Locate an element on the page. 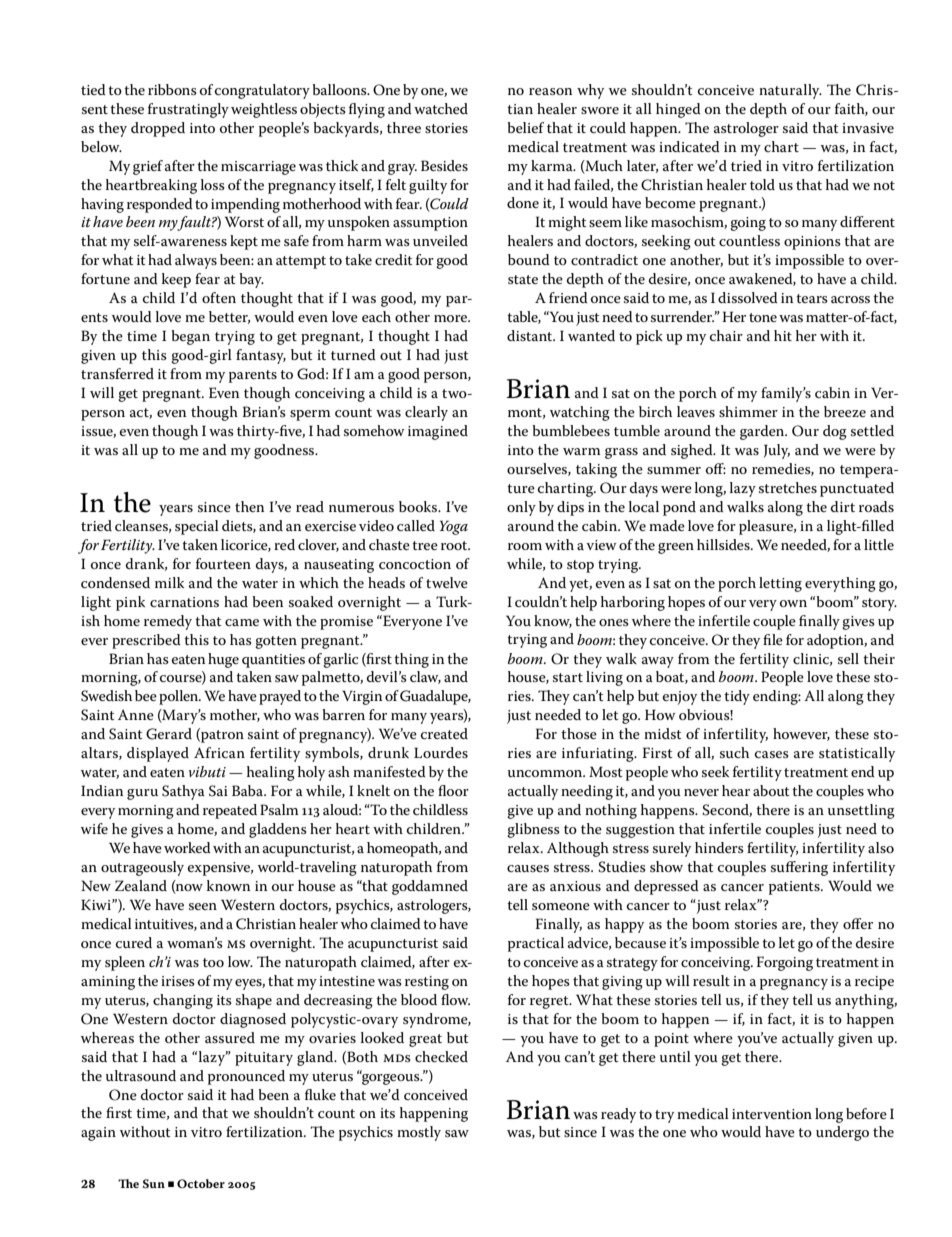 This page has width=952, height=1237. October is located at coordinates (201, 1183).
